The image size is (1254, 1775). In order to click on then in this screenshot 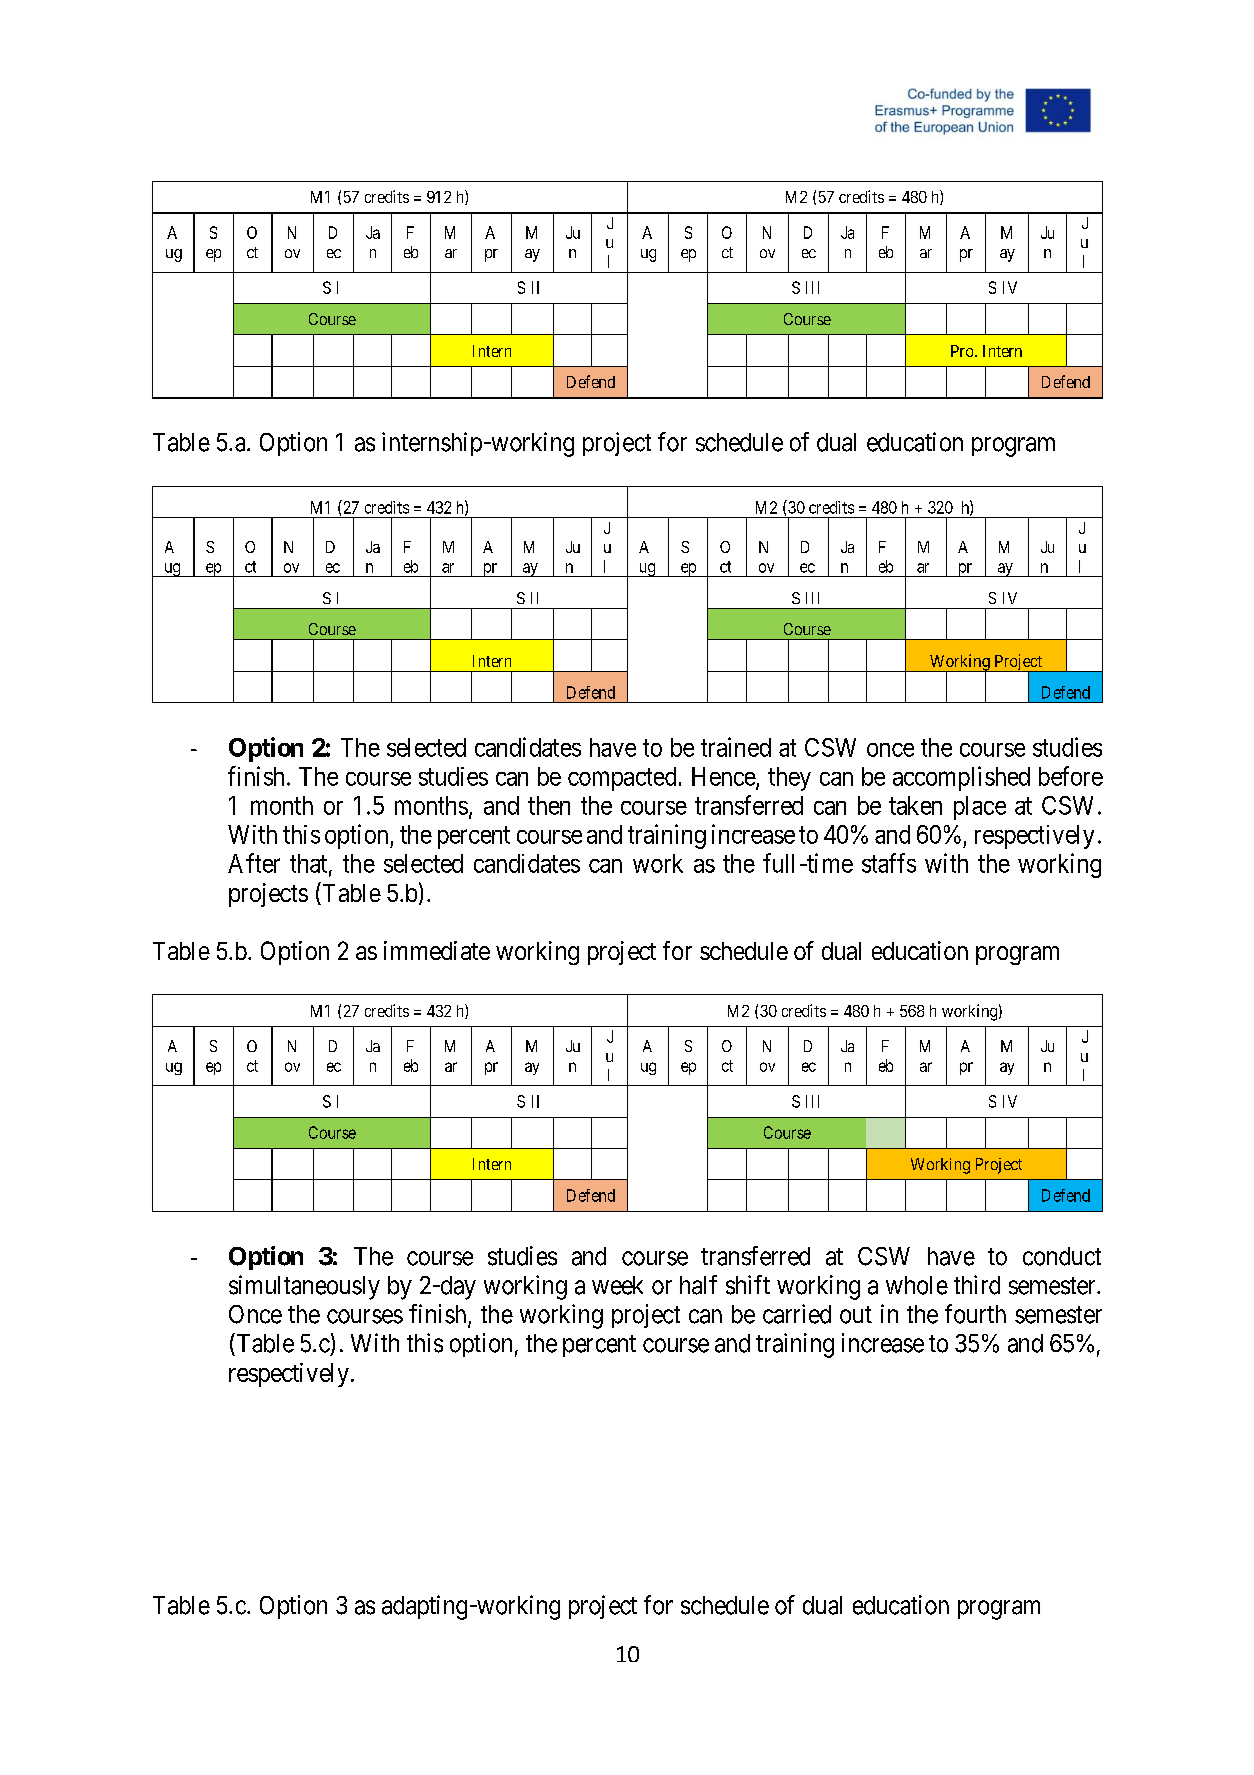, I will do `click(549, 805)`.
